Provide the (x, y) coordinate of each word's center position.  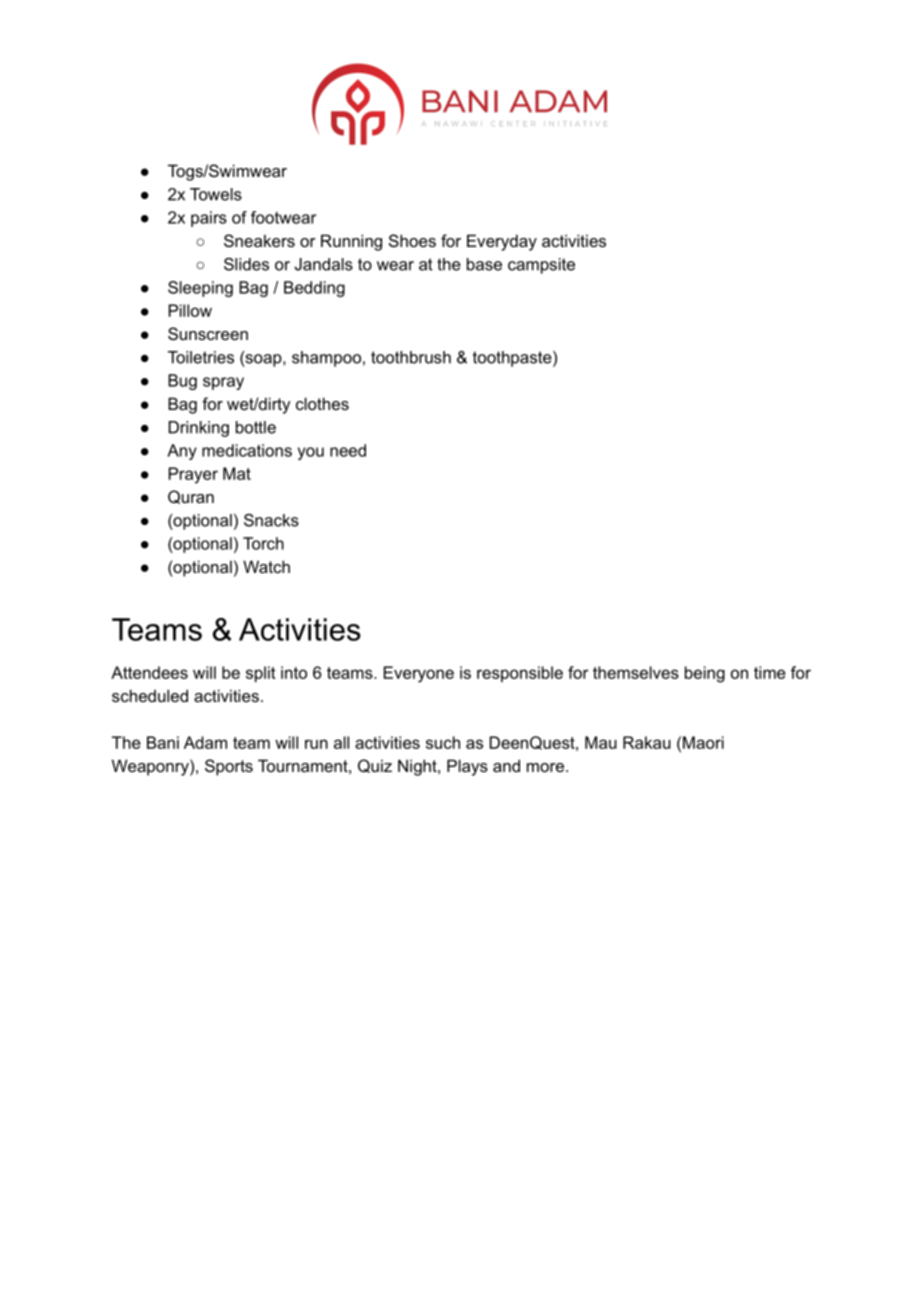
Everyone (419, 674)
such (443, 742)
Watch (266, 566)
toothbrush (411, 357)
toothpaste (513, 359)
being (705, 674)
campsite (541, 266)
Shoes (412, 240)
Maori (703, 742)
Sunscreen (208, 333)
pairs (209, 219)
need (348, 450)
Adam (205, 742)
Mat (237, 473)
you (311, 453)
